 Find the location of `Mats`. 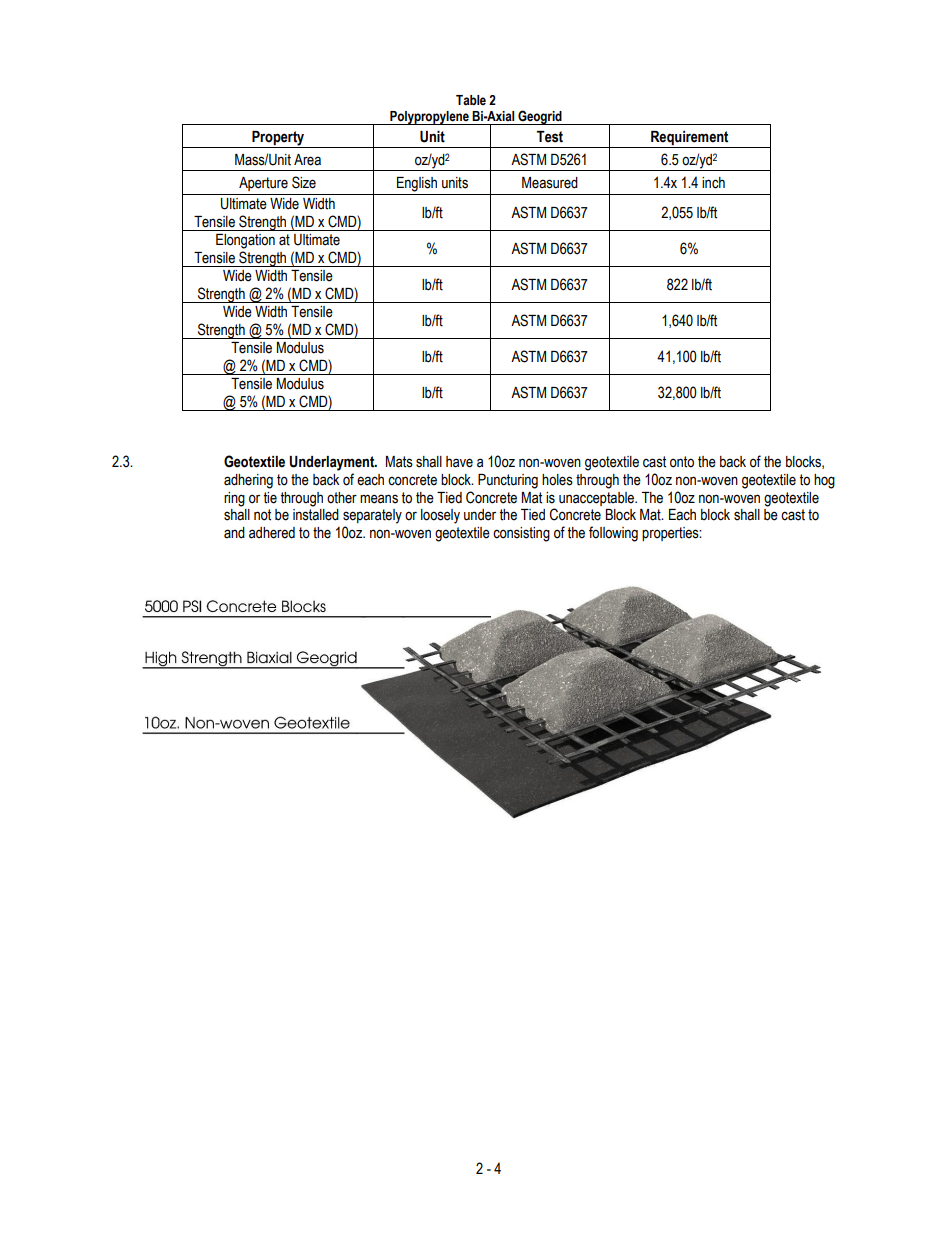

Mats is located at coordinates (399, 462).
